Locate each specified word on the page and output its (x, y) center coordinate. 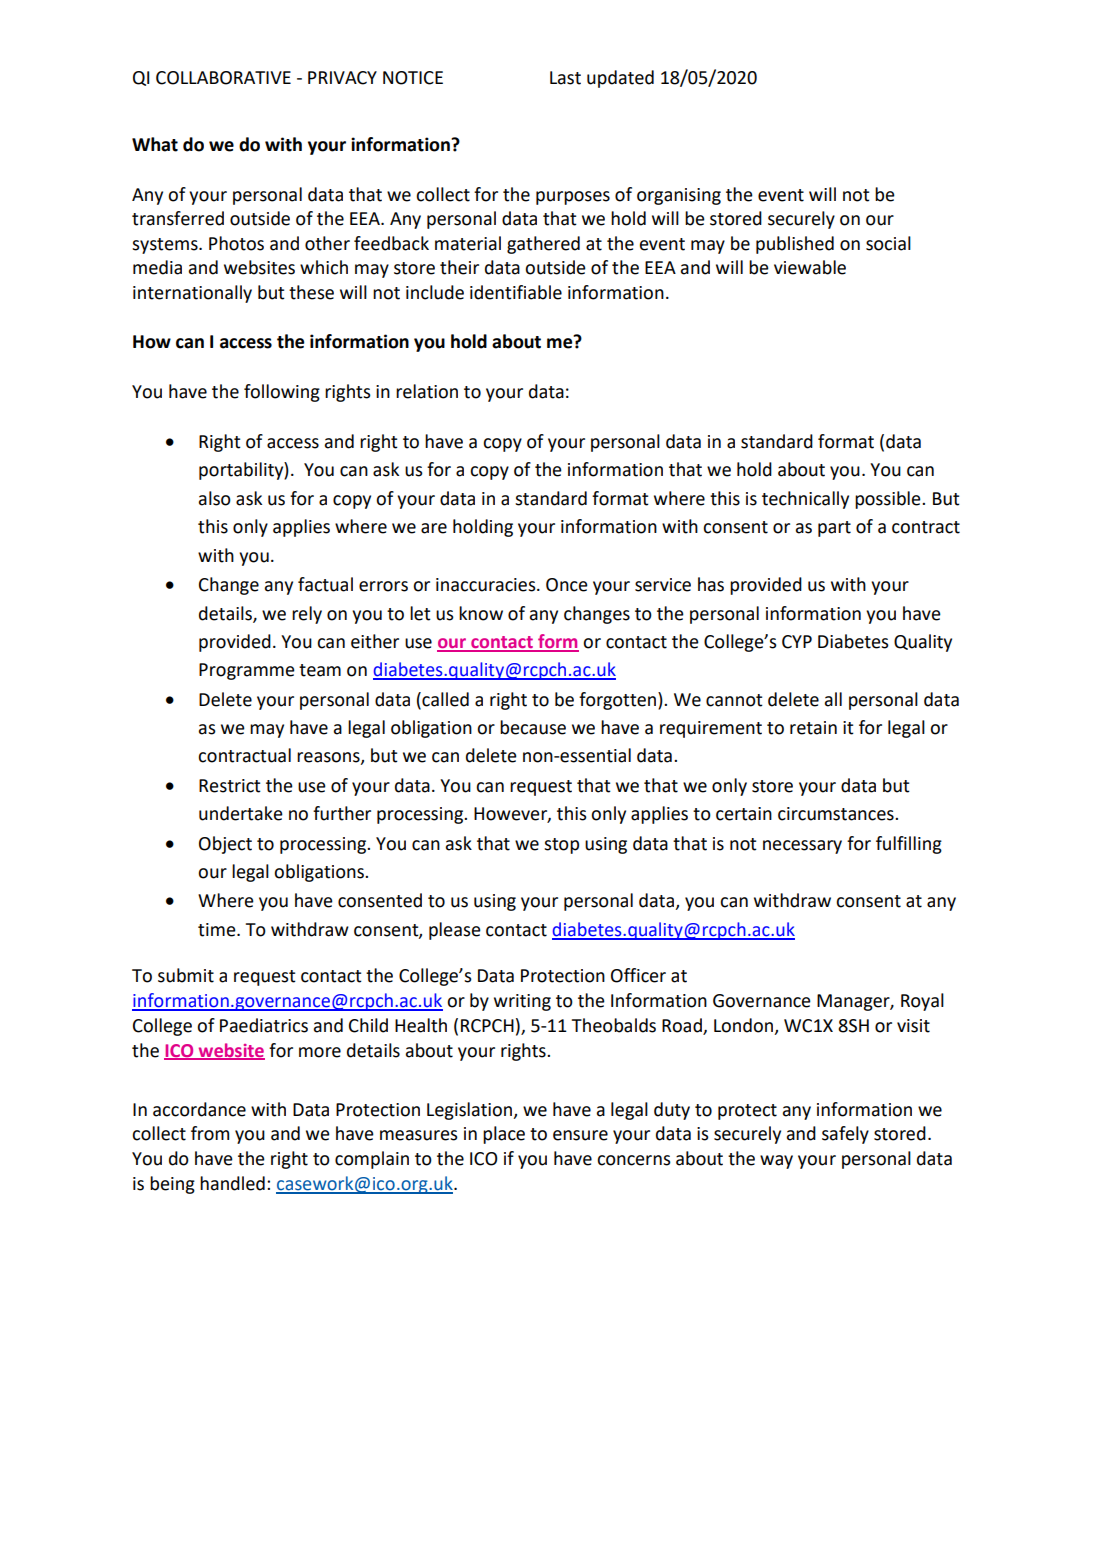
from (210, 1133)
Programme (247, 671)
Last (565, 78)
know (481, 613)
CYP (797, 642)
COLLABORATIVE (223, 78)
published (795, 245)
